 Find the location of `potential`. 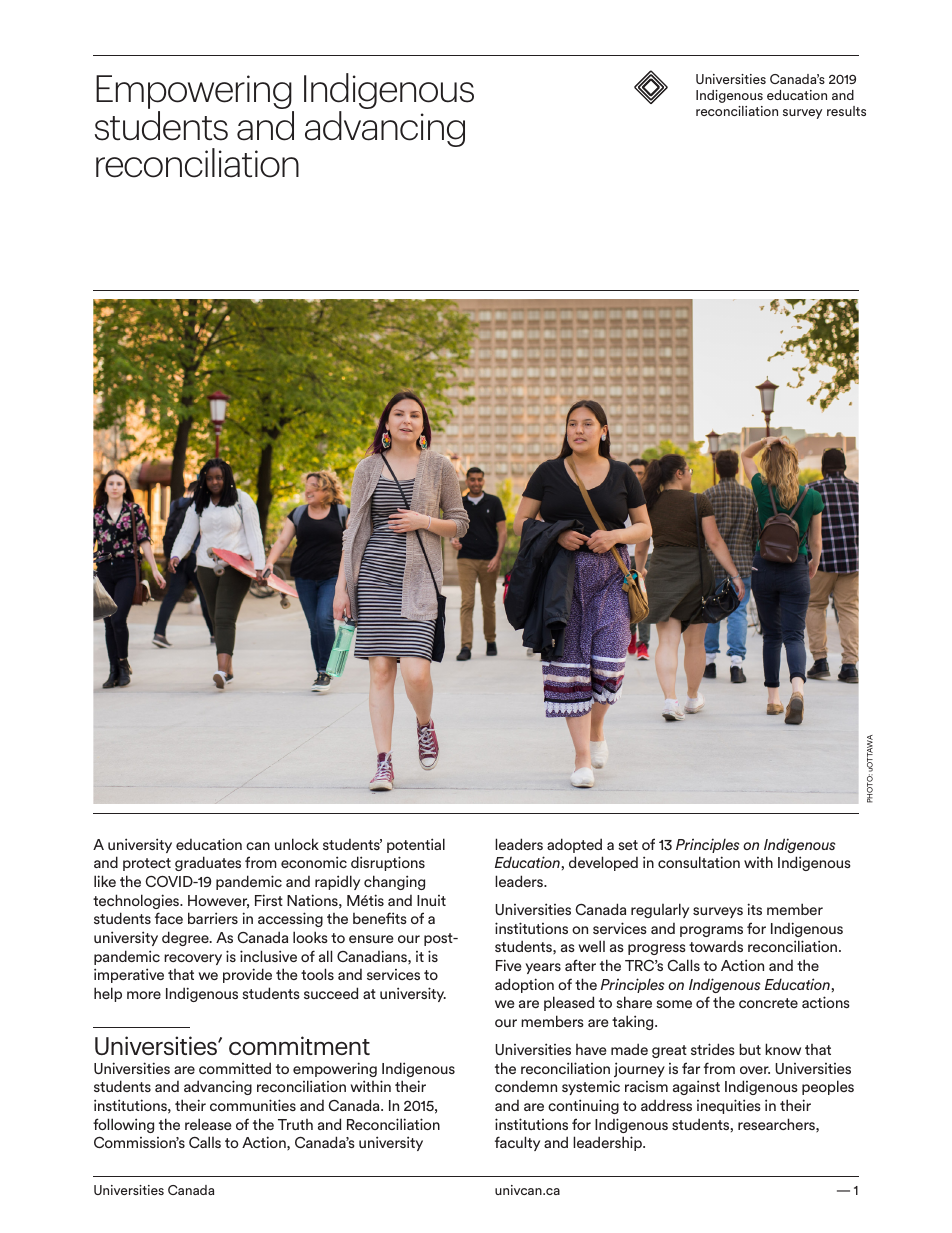

potential is located at coordinates (416, 845).
